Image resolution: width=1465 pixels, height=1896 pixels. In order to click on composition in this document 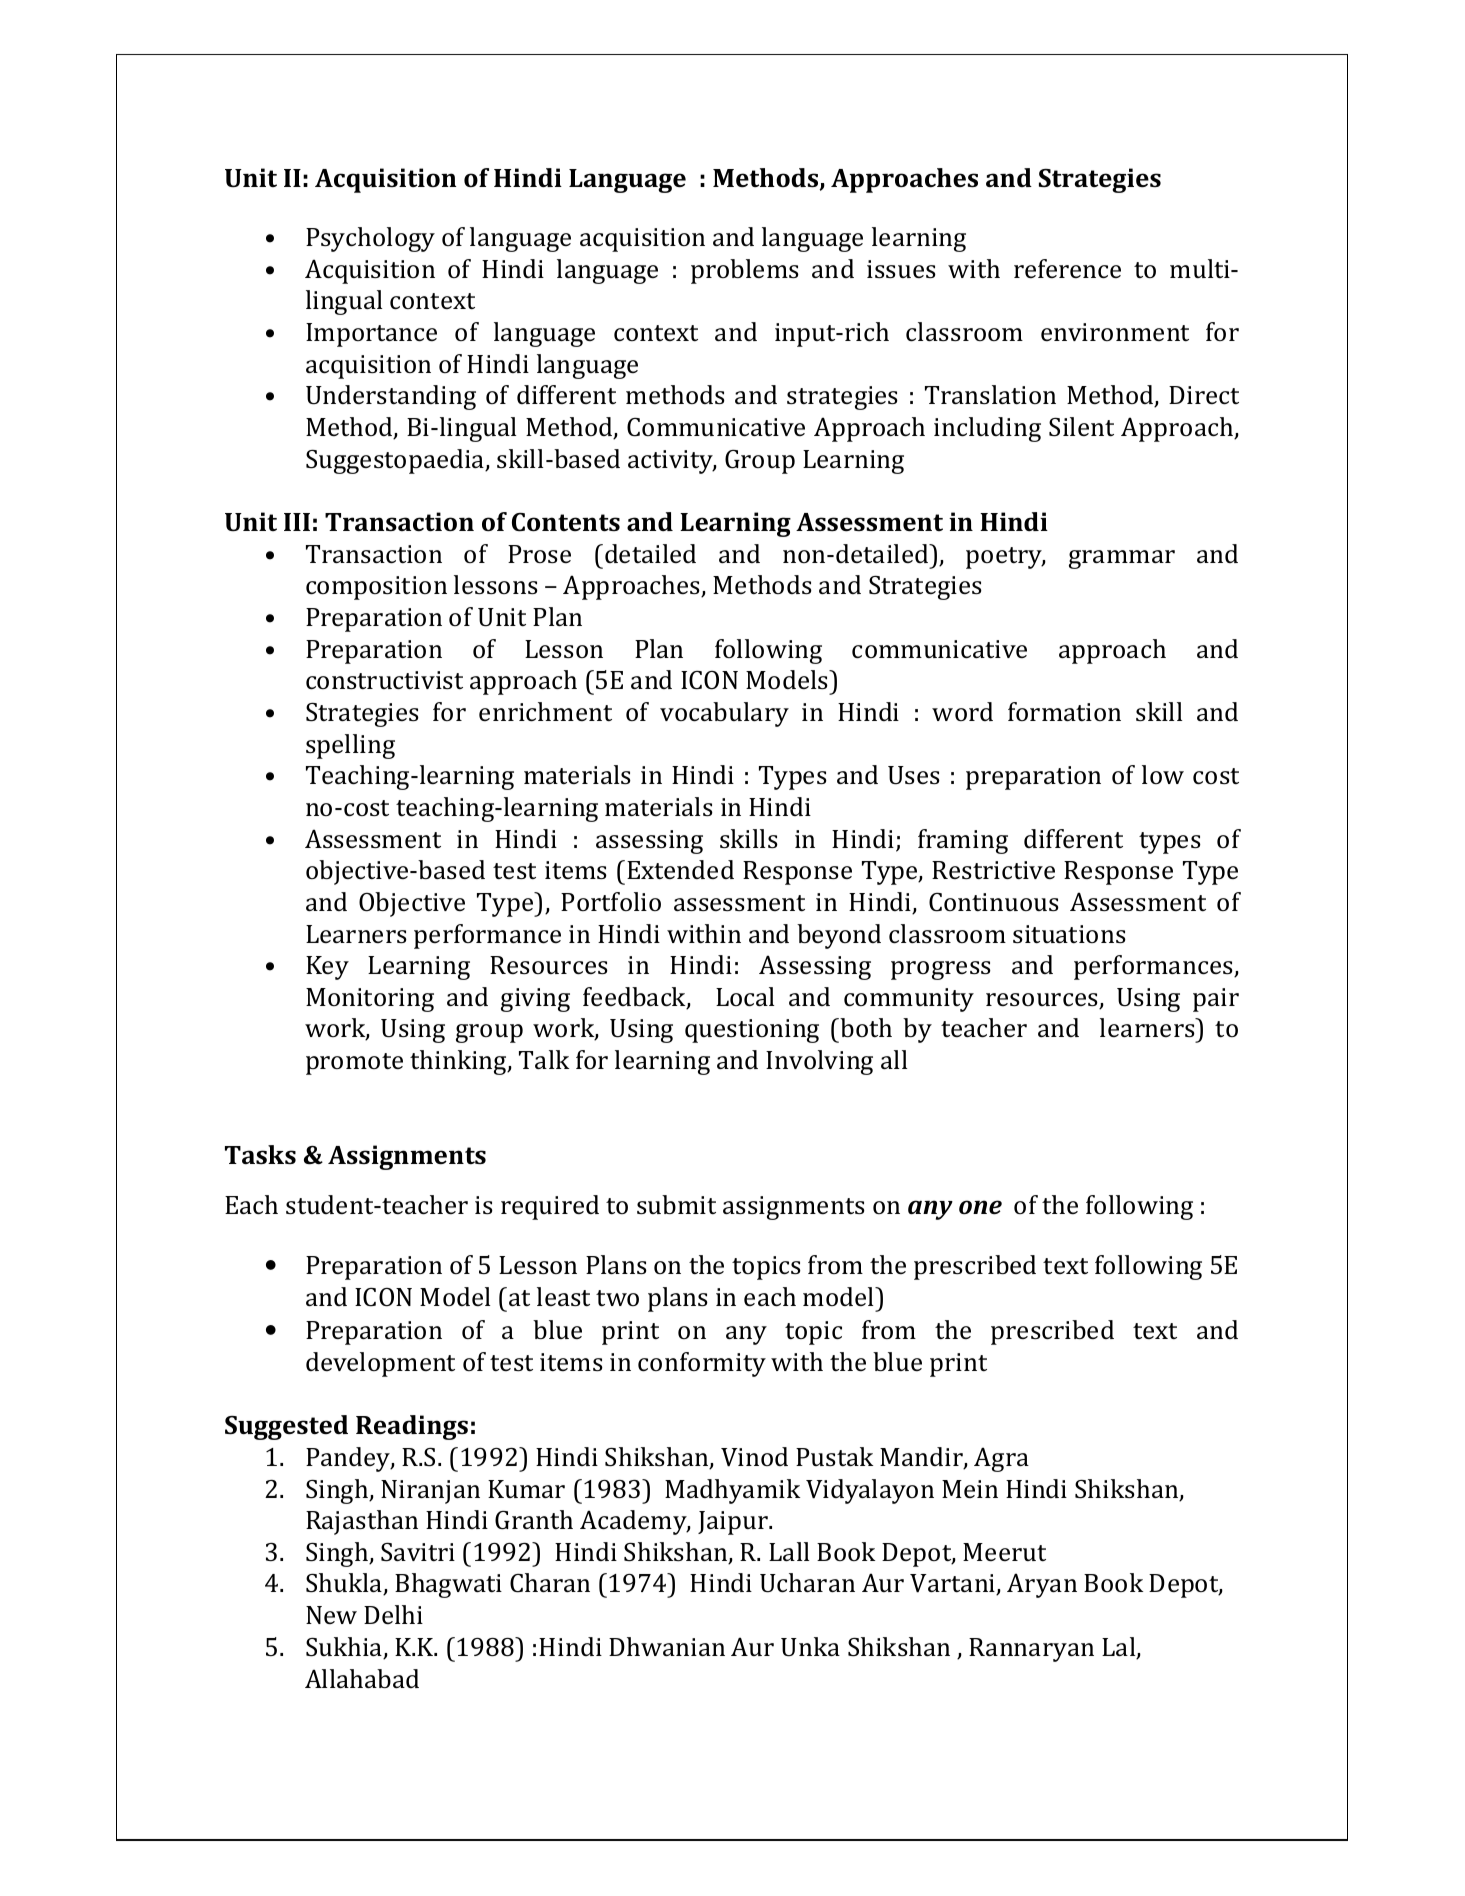, I will do `click(376, 588)`.
